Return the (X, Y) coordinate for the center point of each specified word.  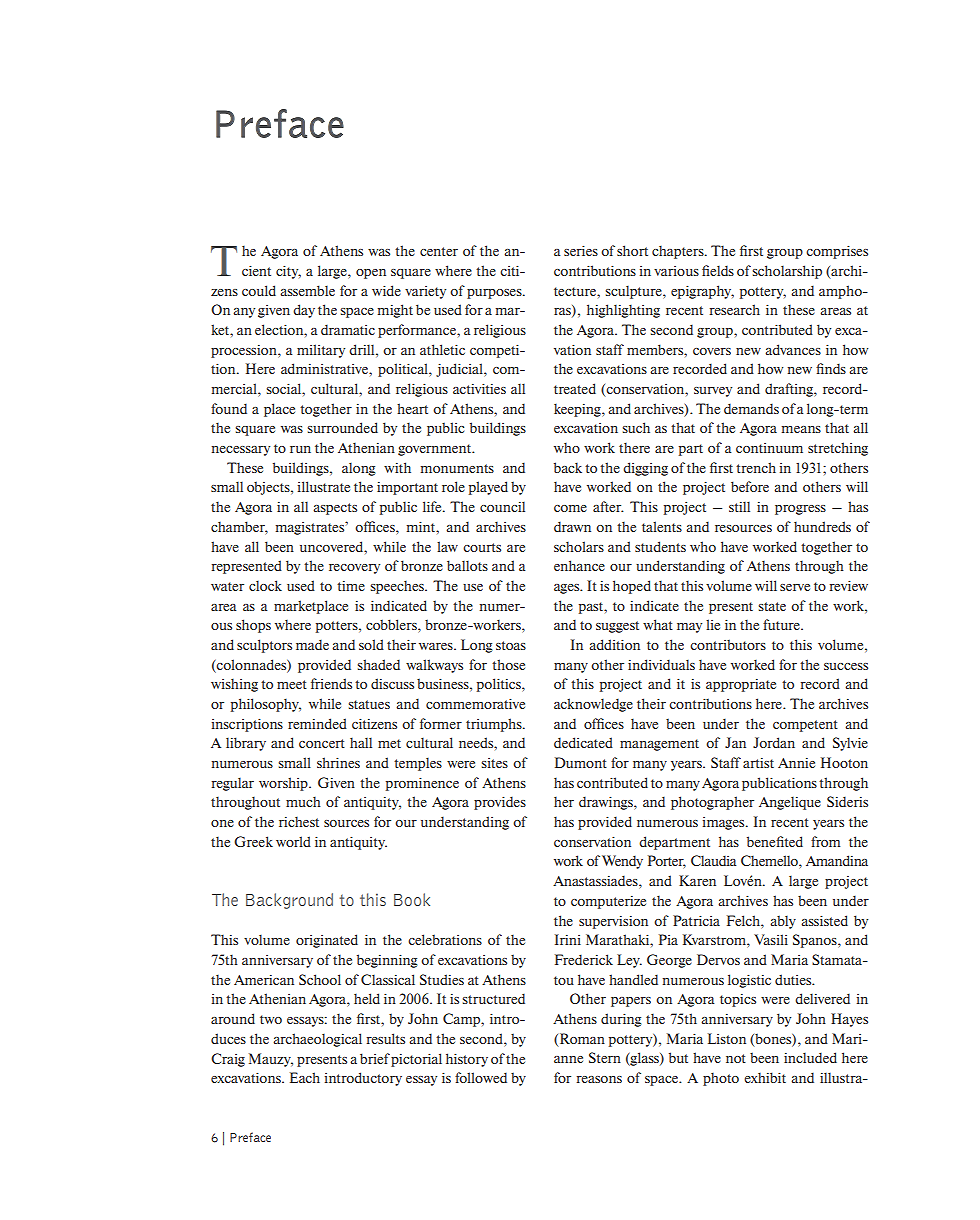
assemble (307, 290)
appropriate (741, 685)
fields (718, 270)
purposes (495, 294)
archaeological (317, 1040)
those (508, 664)
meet (292, 684)
